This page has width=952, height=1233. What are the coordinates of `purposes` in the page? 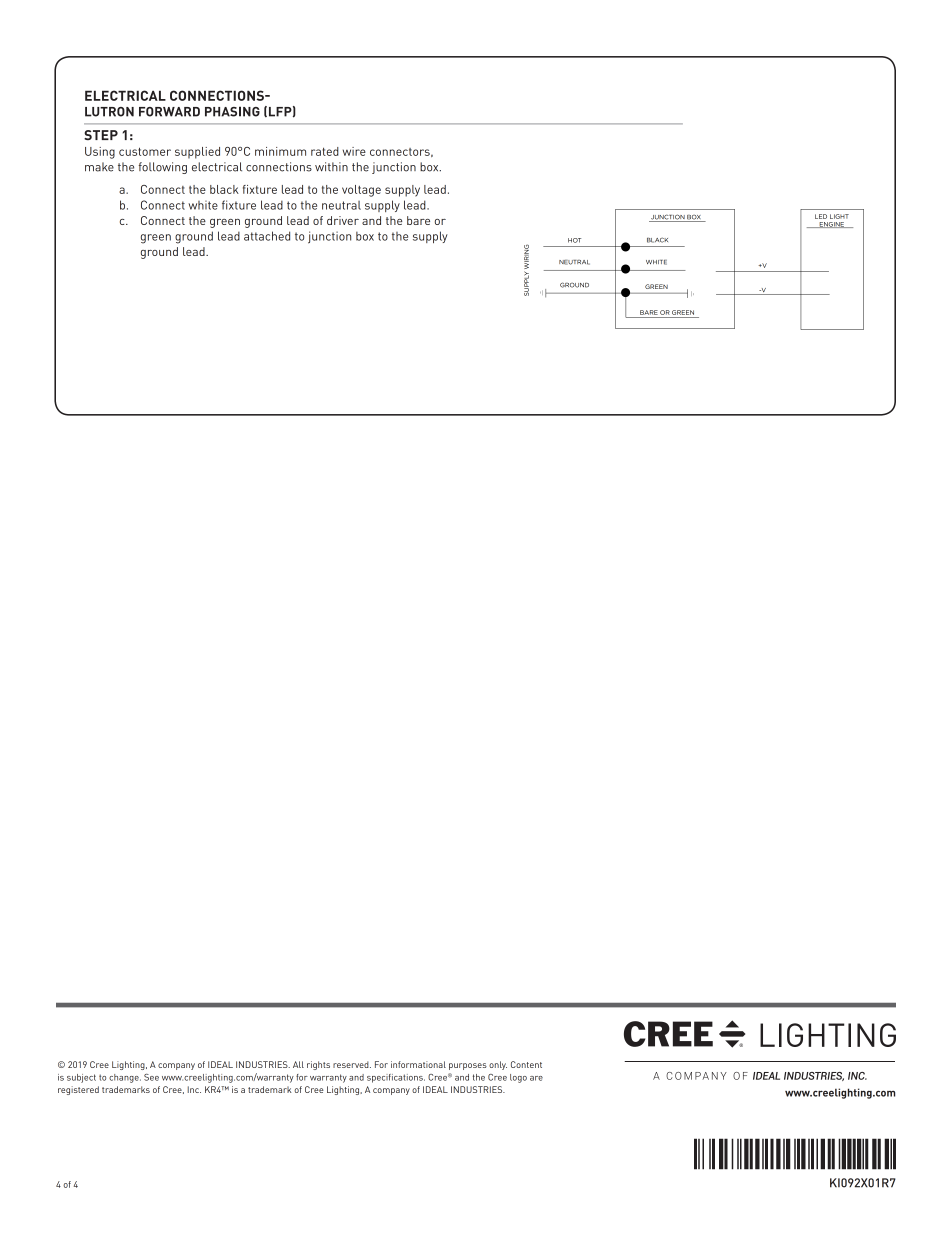 It's located at (468, 1066).
